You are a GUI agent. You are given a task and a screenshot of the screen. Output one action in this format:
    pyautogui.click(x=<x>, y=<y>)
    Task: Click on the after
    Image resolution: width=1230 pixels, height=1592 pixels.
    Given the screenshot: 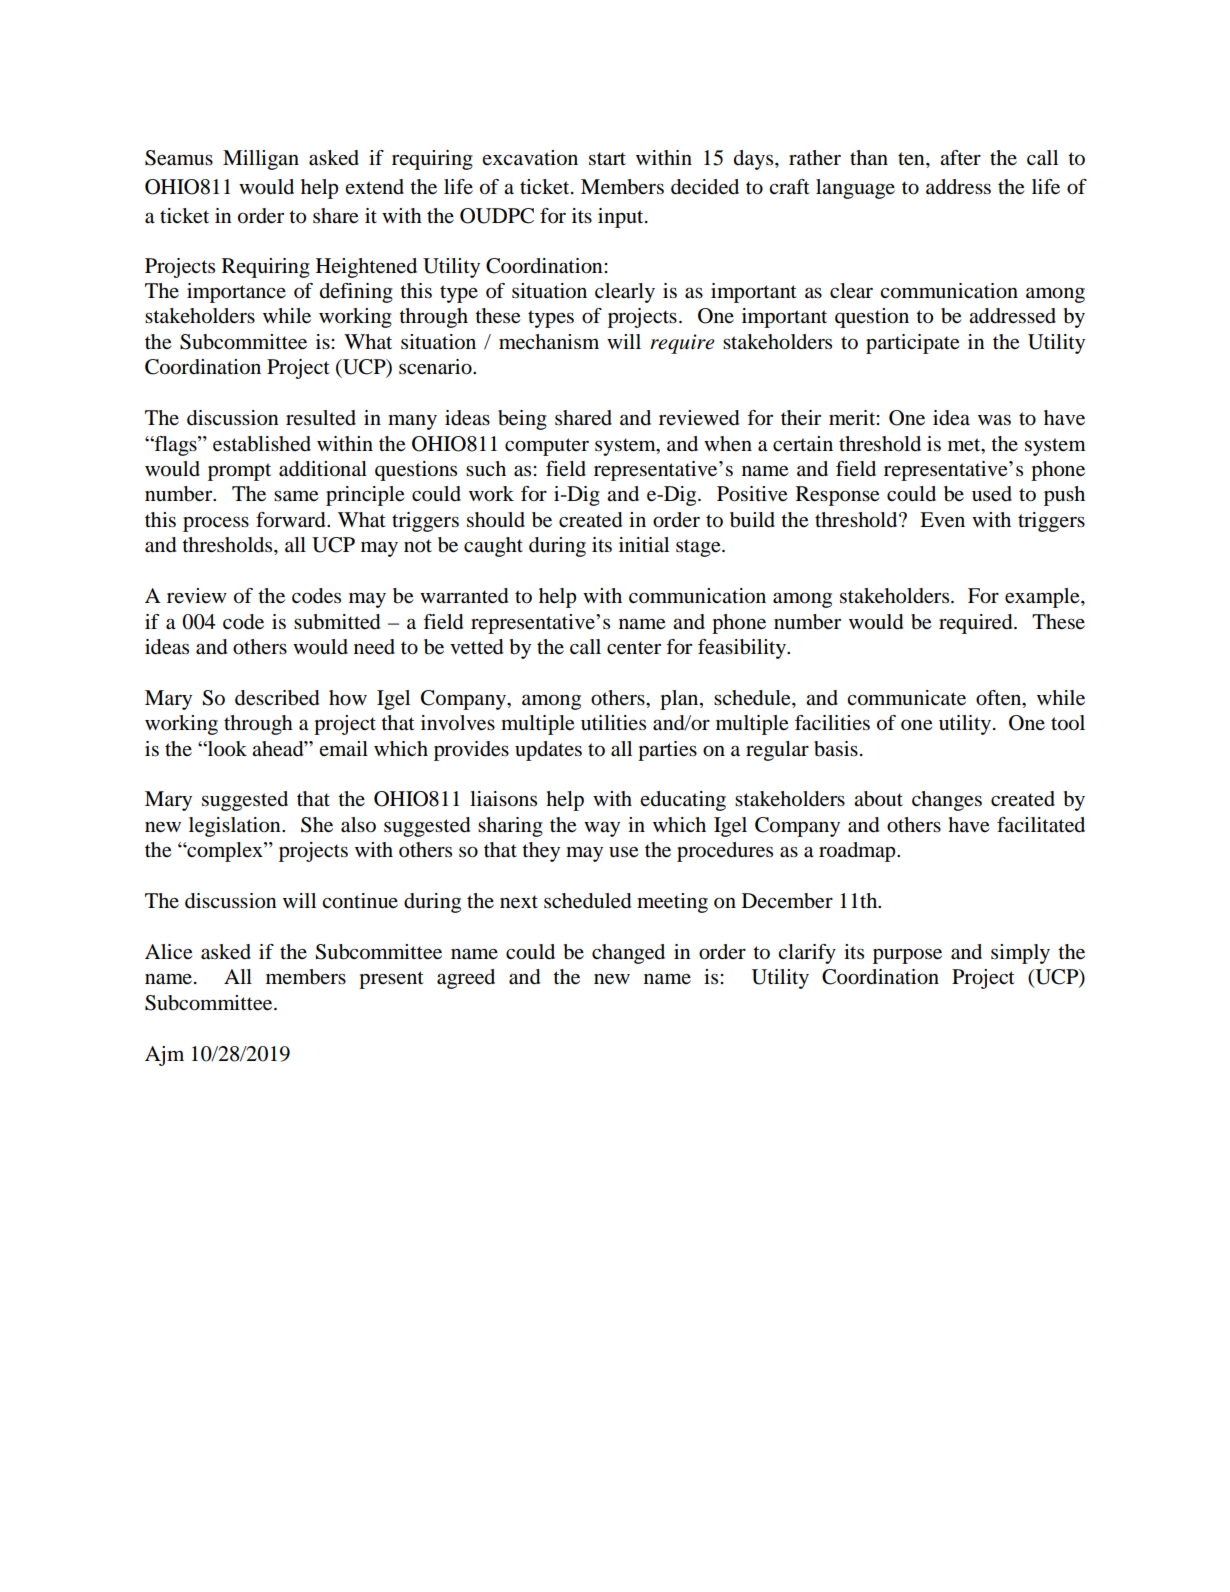 What is the action you would take?
    pyautogui.click(x=960, y=157)
